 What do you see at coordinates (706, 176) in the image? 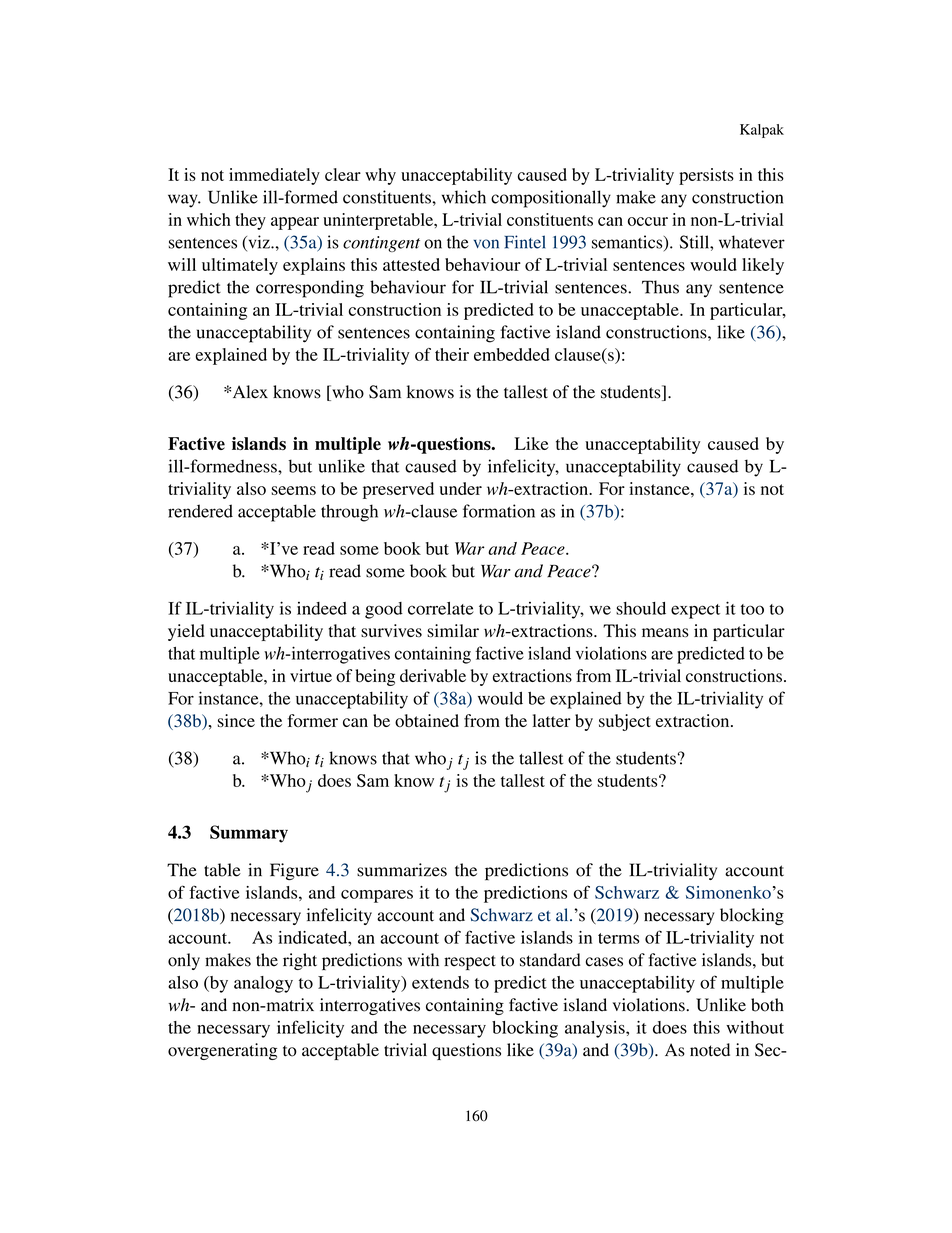
I see `persists` at bounding box center [706, 176].
